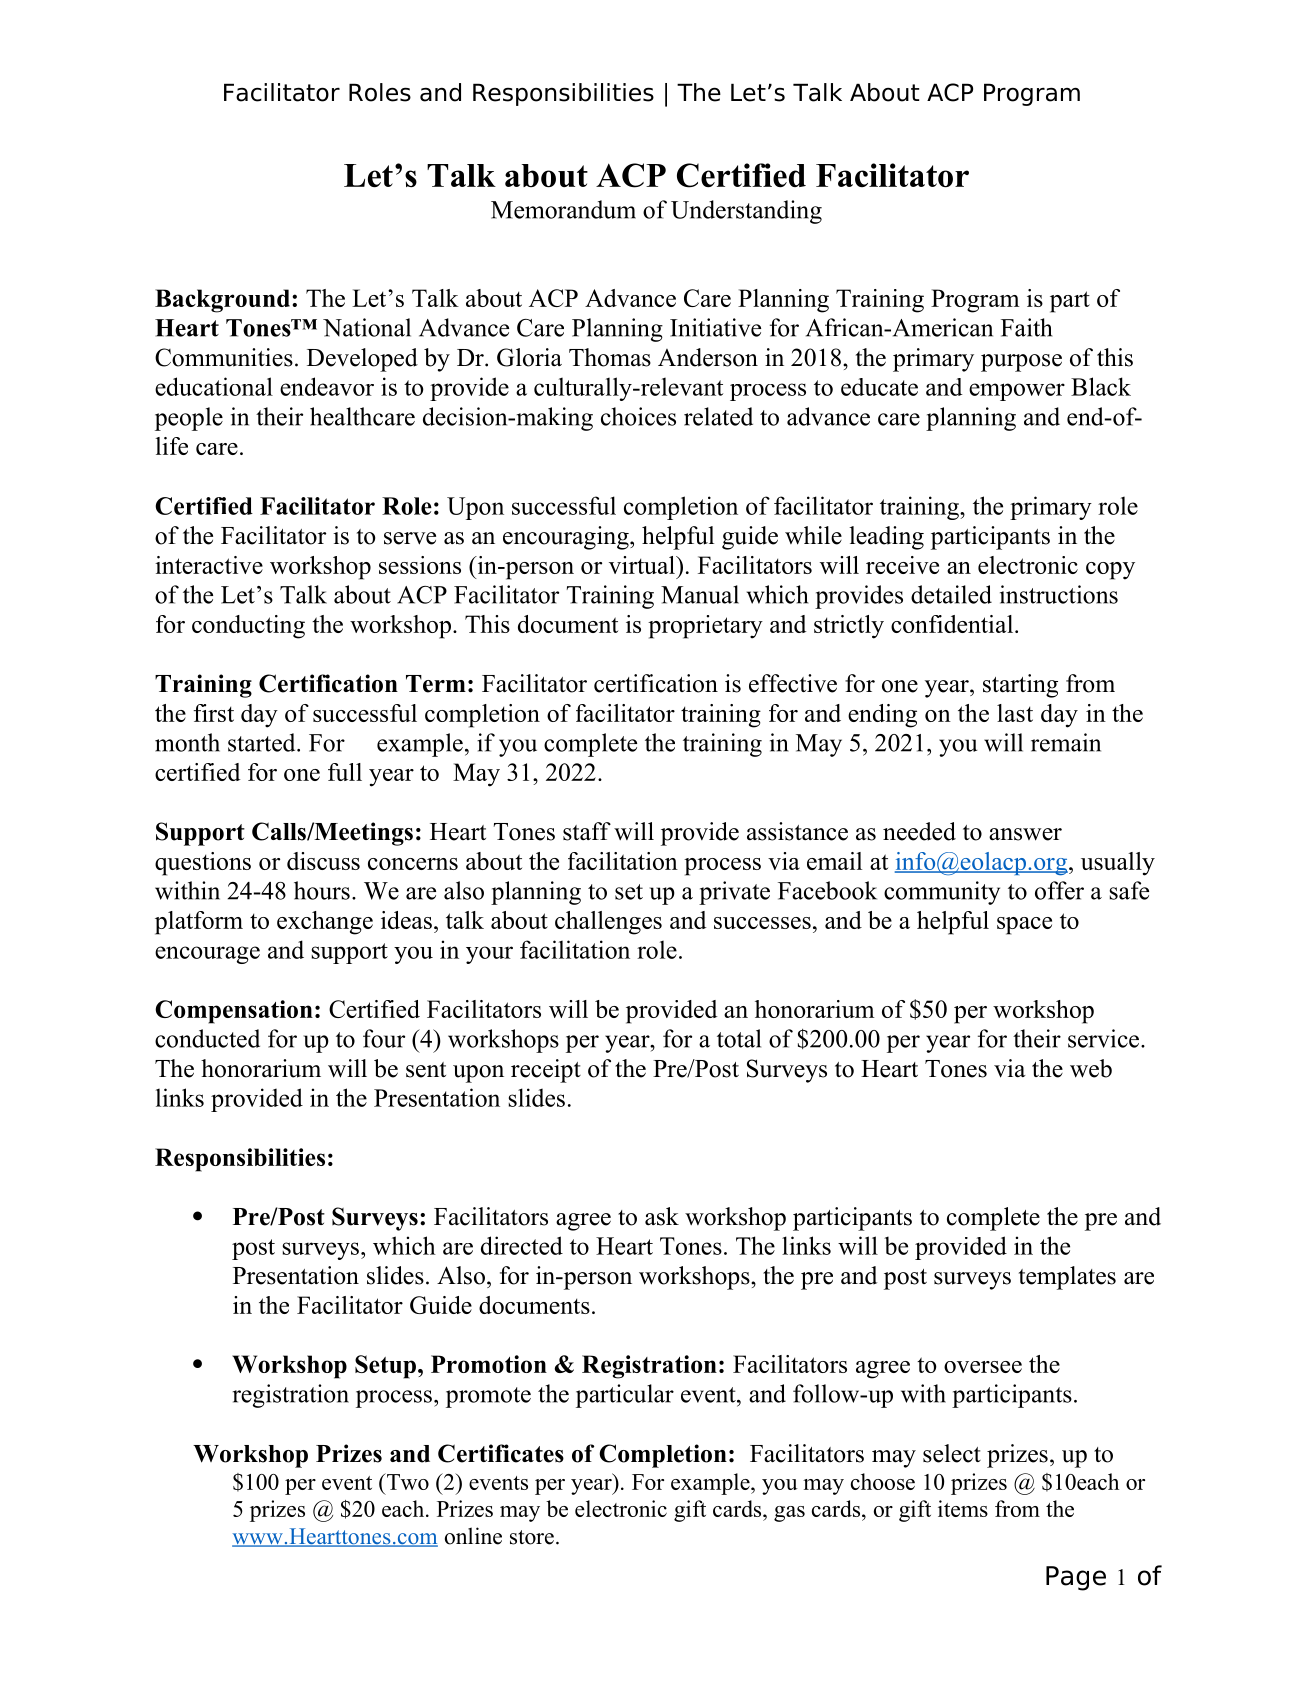 The height and width of the screenshot is (1699, 1313). I want to click on store, so click(532, 1537).
